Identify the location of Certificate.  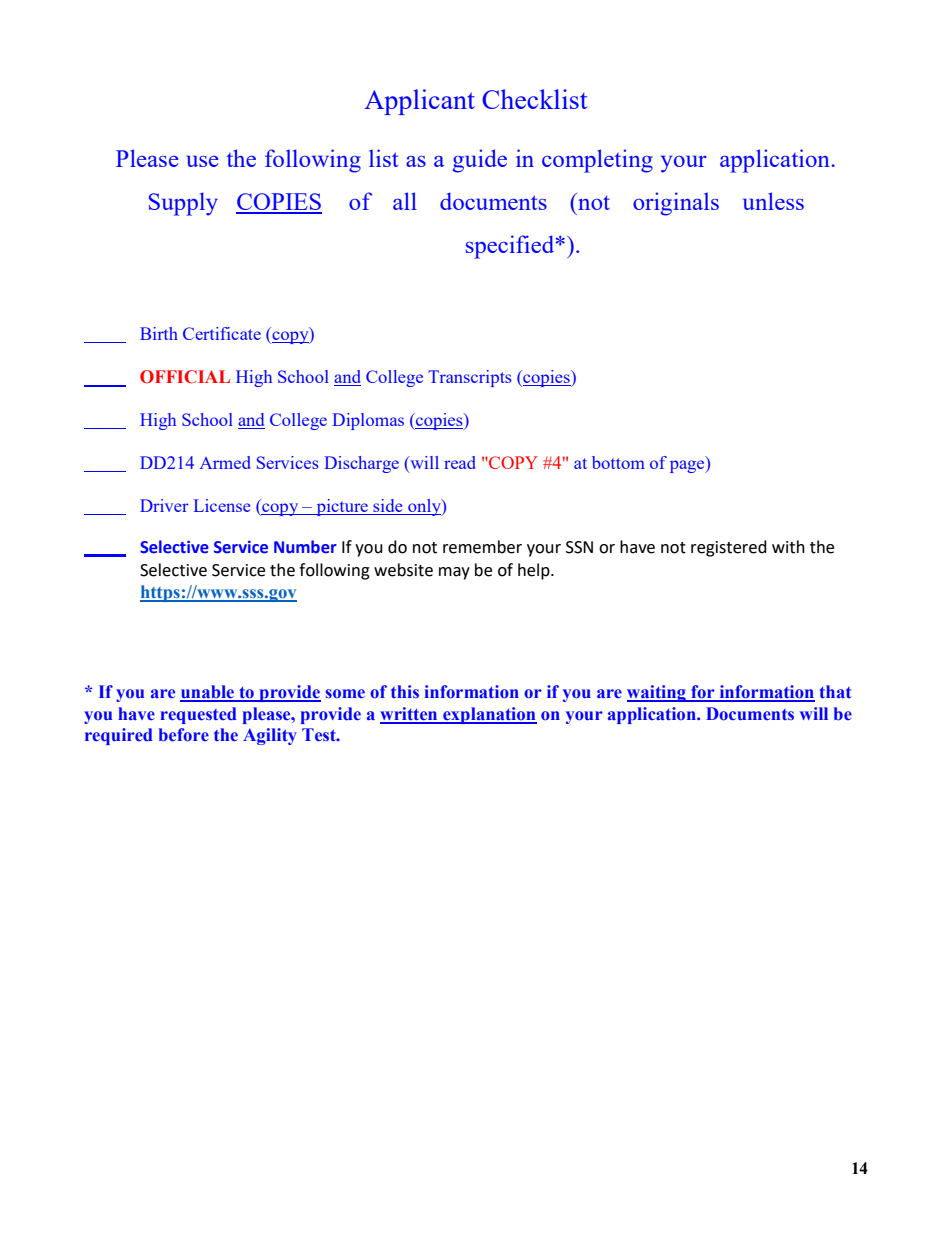
(222, 333).
